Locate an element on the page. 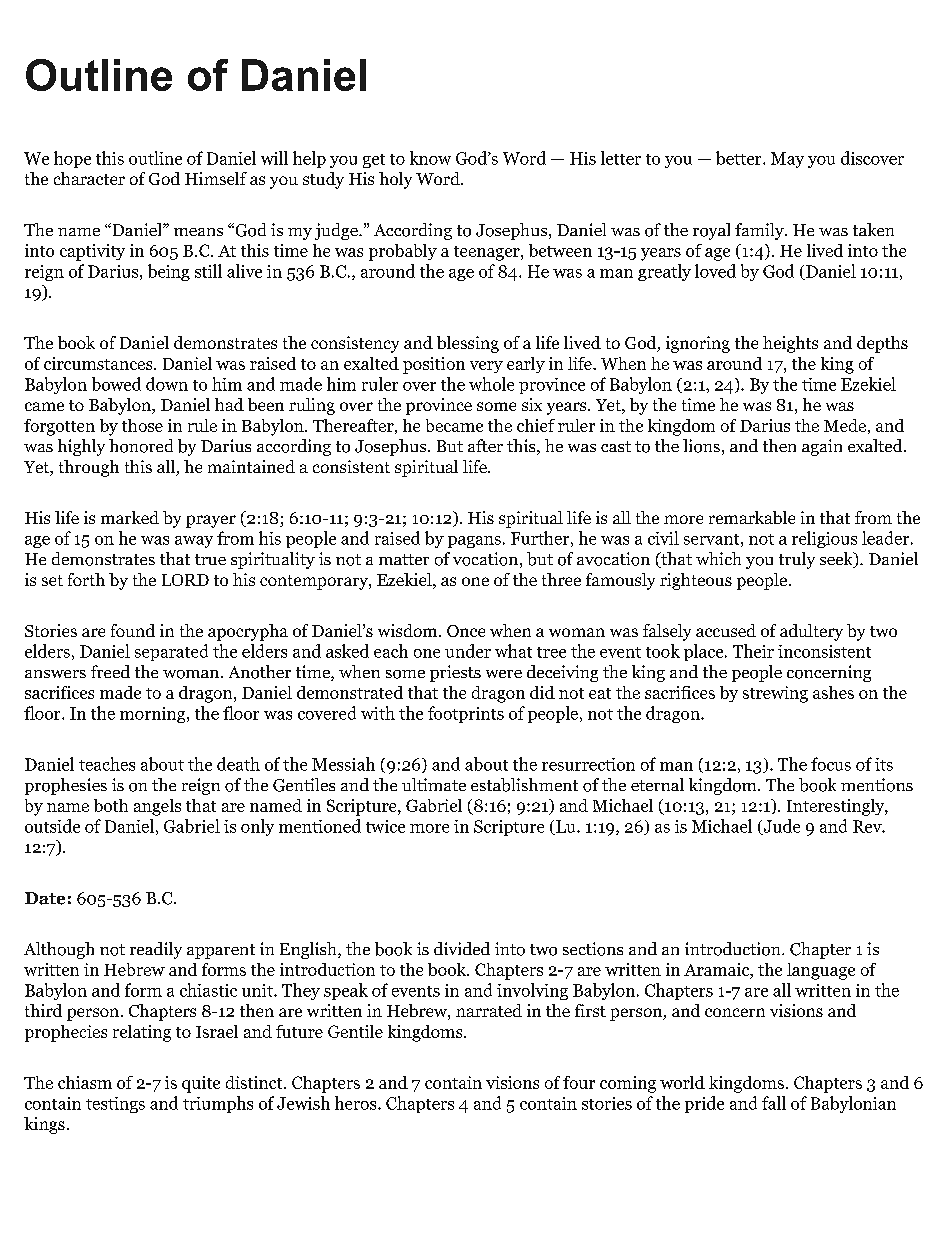 The height and width of the page is (1233, 952). May is located at coordinates (787, 160).
